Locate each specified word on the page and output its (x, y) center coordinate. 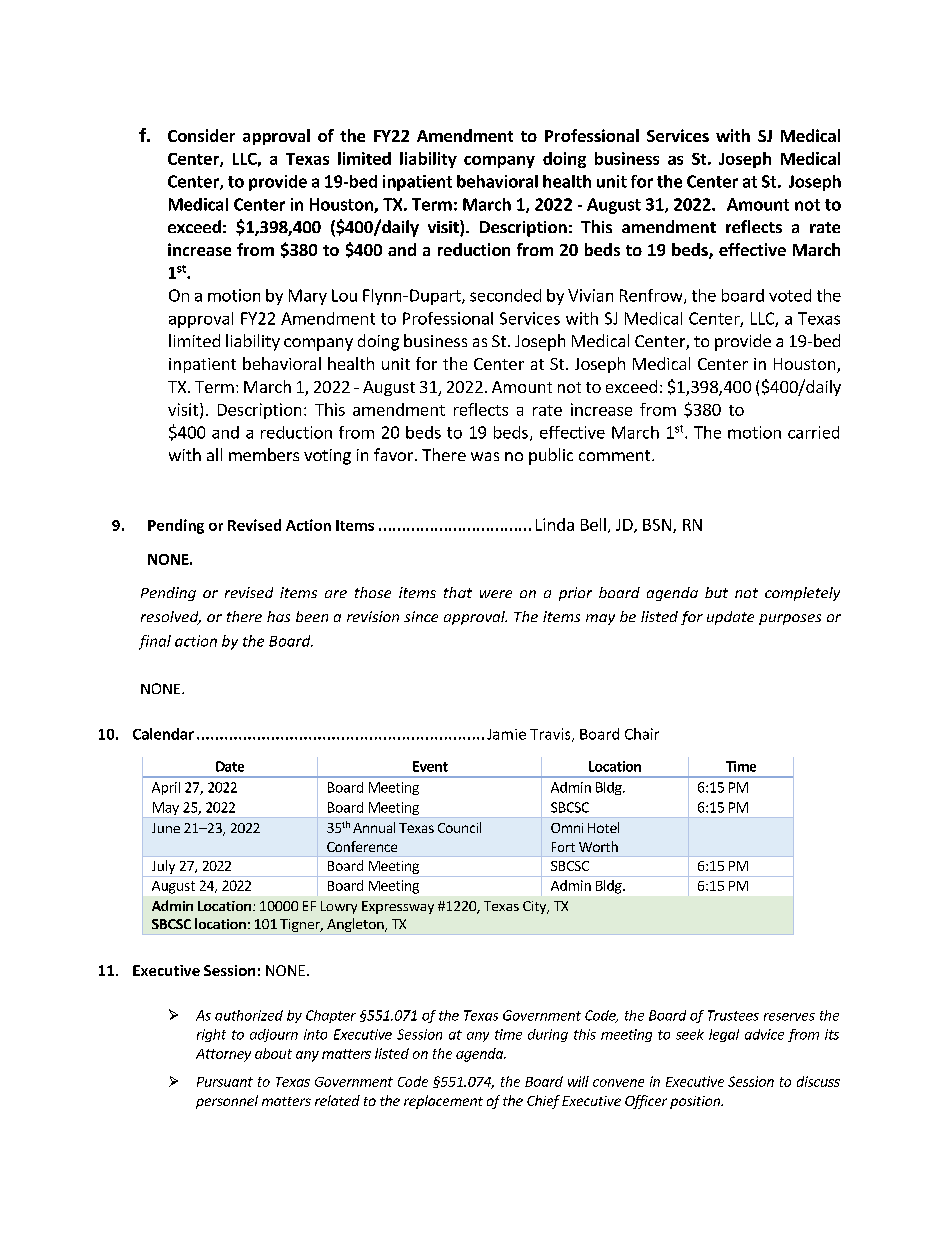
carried (813, 432)
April (166, 788)
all (214, 454)
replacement (443, 1102)
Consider (201, 135)
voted (790, 295)
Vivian (590, 295)
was (485, 456)
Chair (642, 734)
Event (430, 766)
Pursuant (225, 1082)
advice (764, 1034)
